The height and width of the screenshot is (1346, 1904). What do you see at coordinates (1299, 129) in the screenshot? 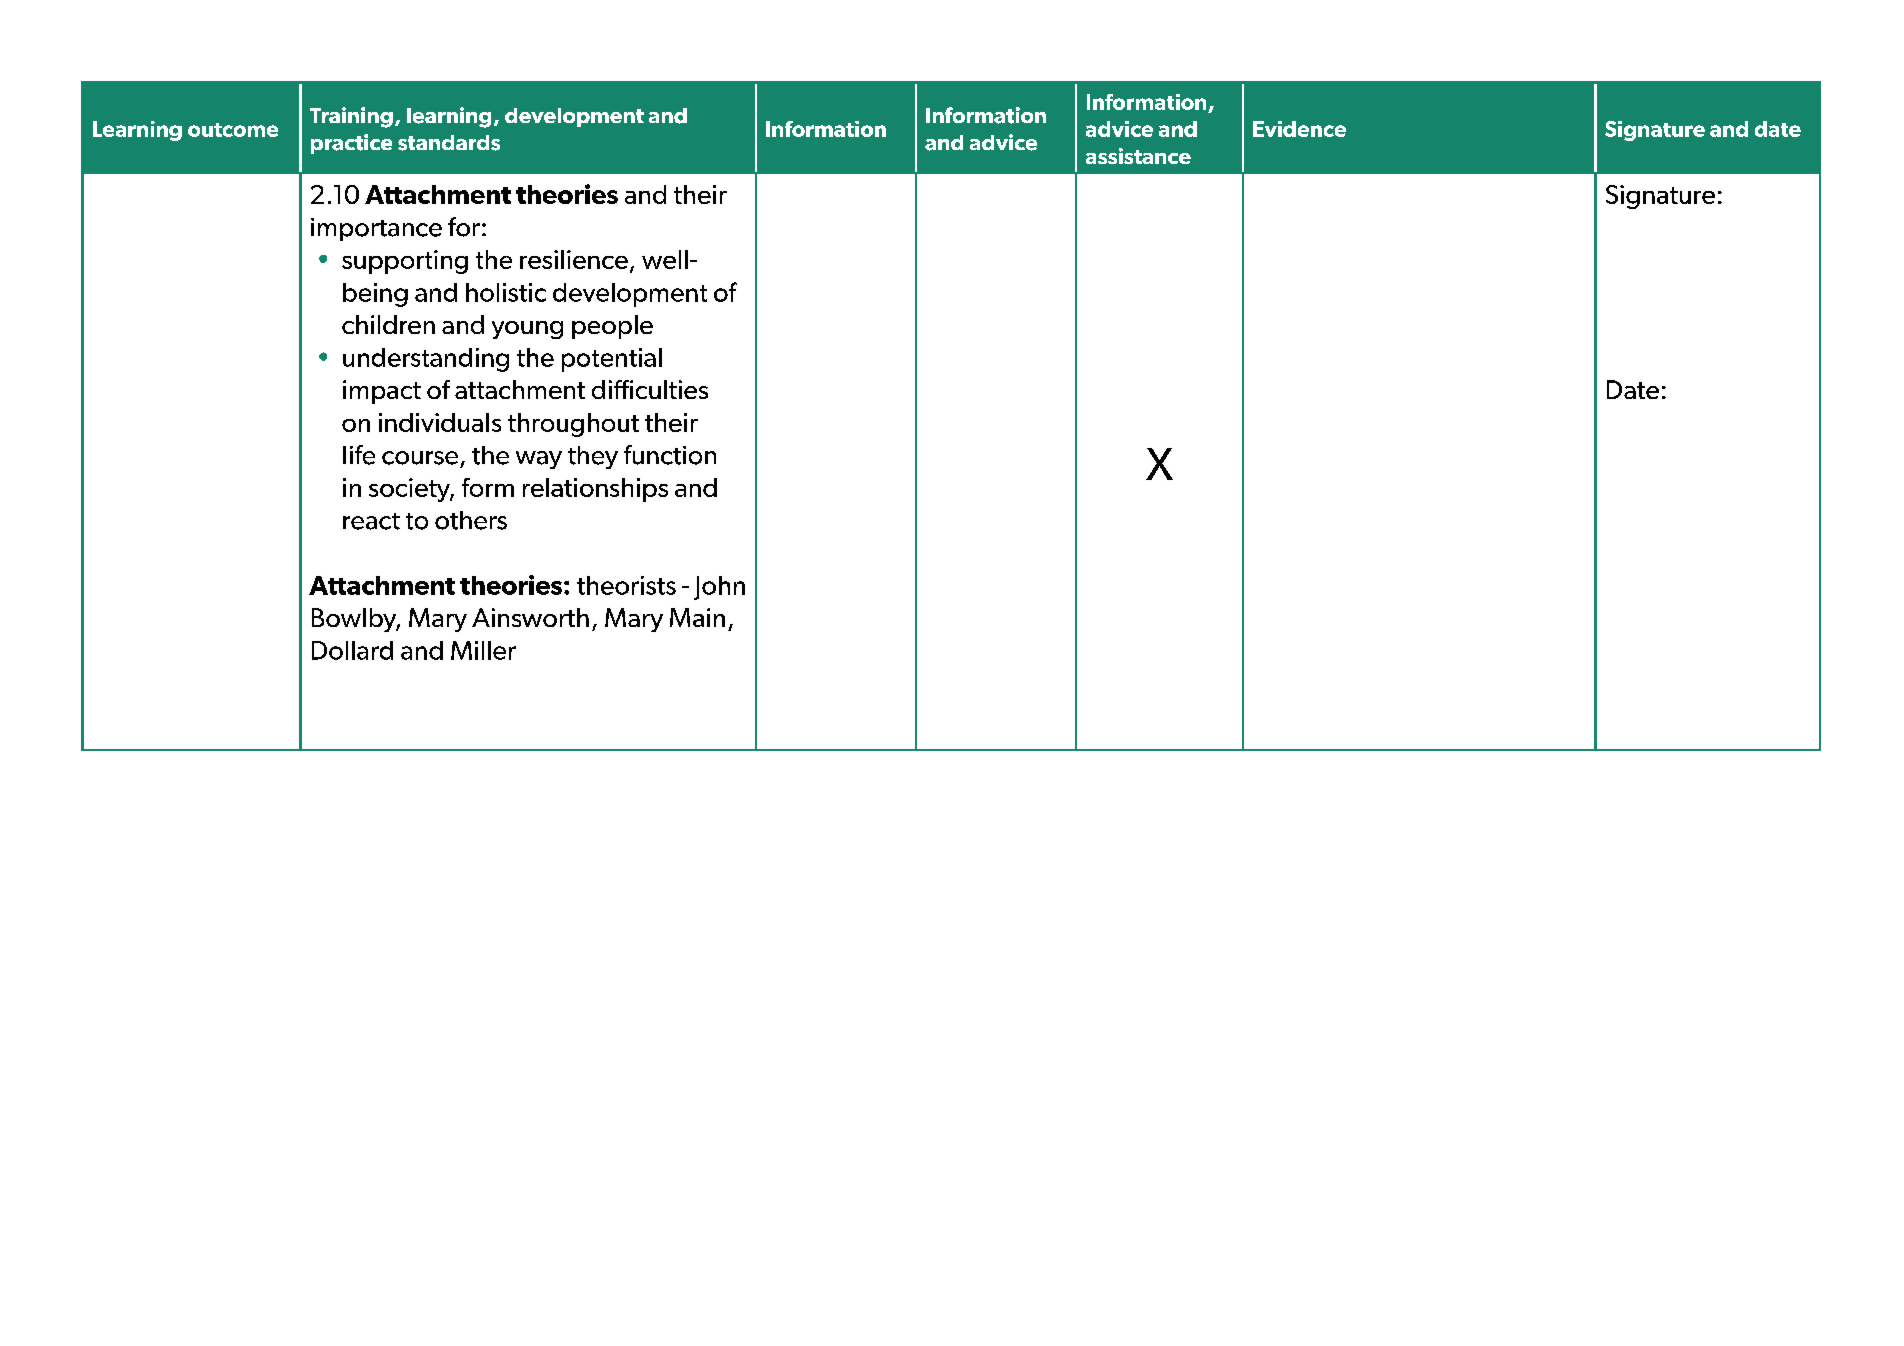
I see `Evidence` at bounding box center [1299, 129].
